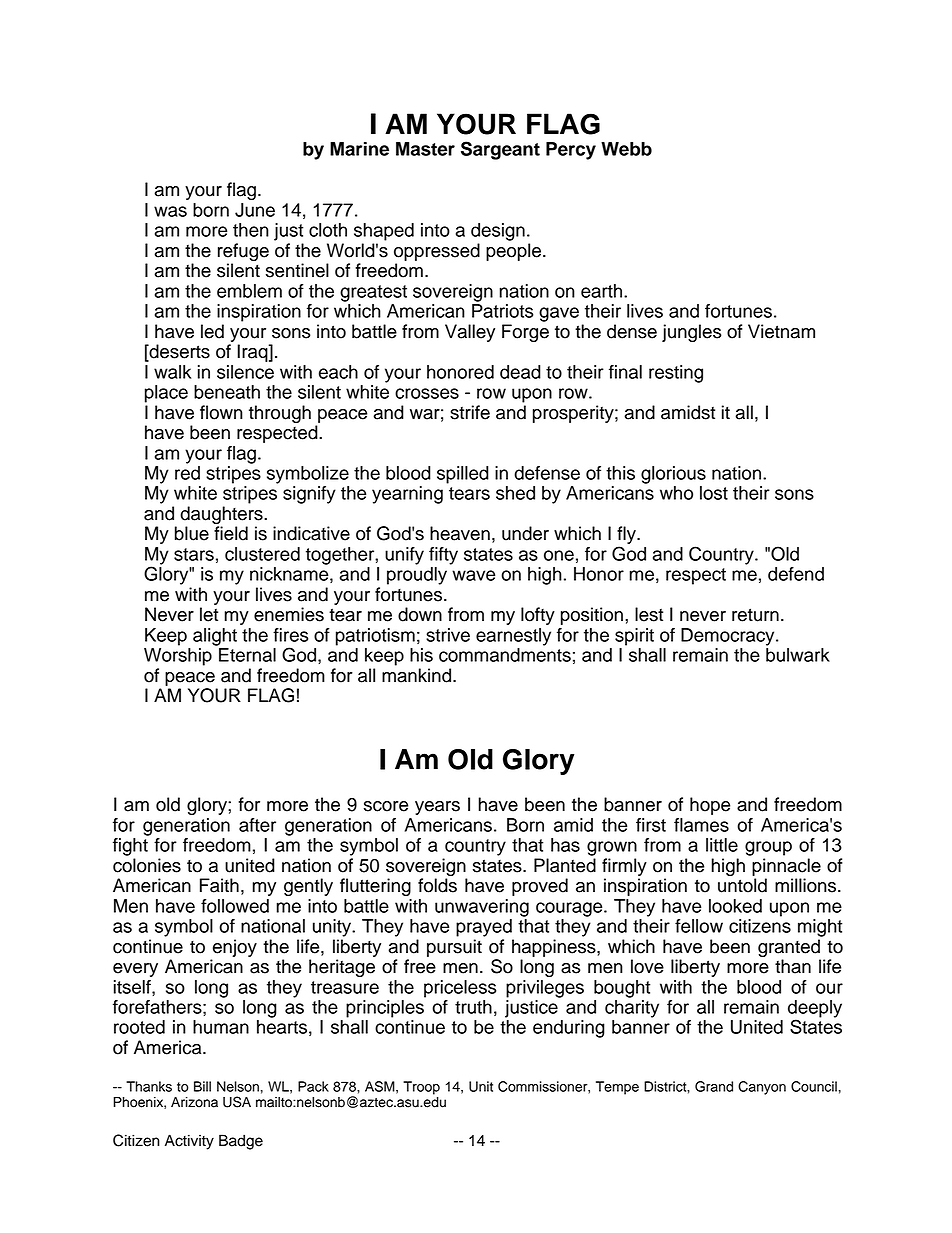 Image resolution: width=952 pixels, height=1233 pixels. Describe the element at coordinates (676, 374) in the image. I see `resting` at that location.
